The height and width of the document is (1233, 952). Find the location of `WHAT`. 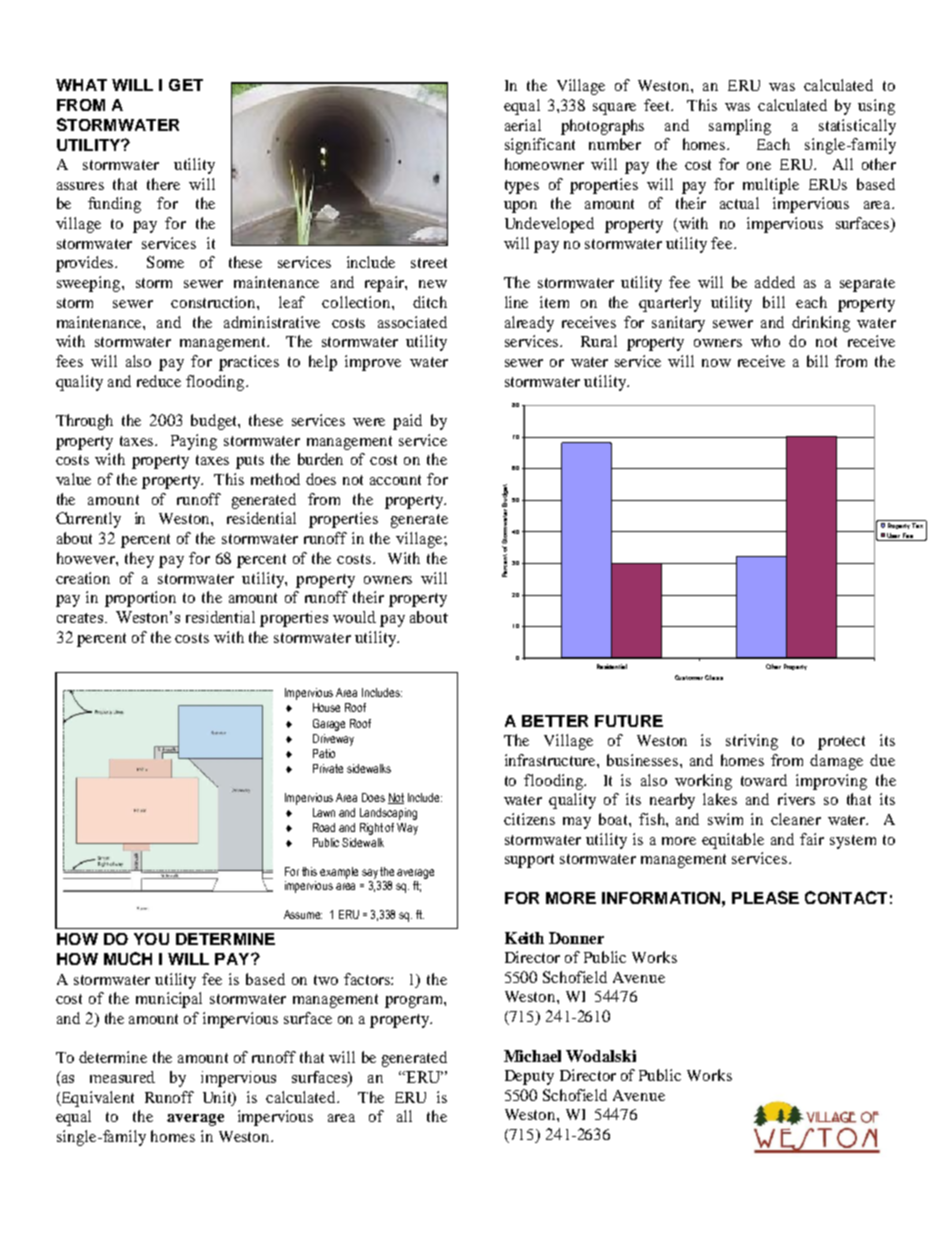

WHAT is located at coordinates (81, 85).
